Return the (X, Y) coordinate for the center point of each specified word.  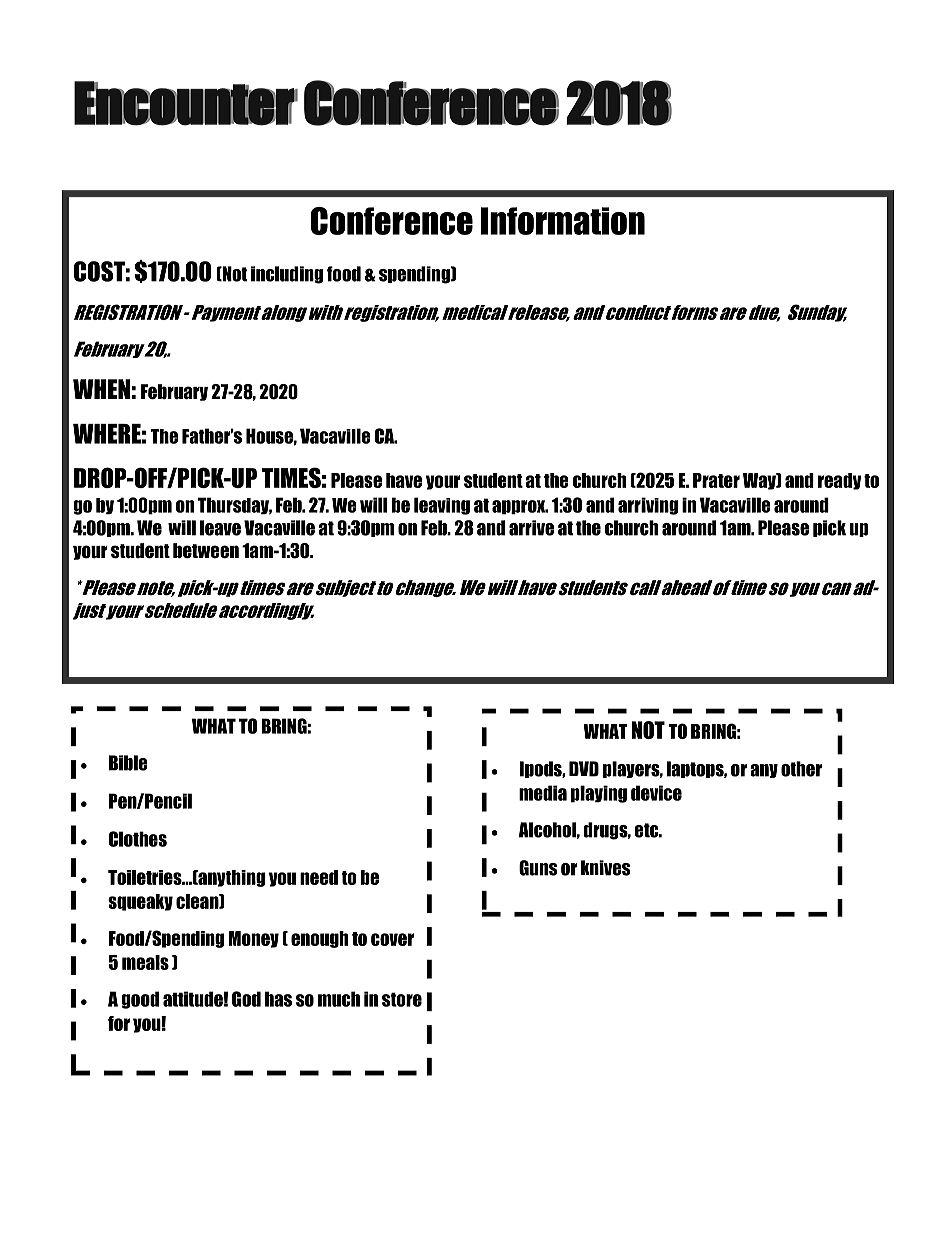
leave (220, 528)
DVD (584, 769)
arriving (648, 506)
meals (145, 962)
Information (563, 221)
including (287, 275)
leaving (442, 506)
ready (839, 481)
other (801, 769)
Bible (128, 763)
